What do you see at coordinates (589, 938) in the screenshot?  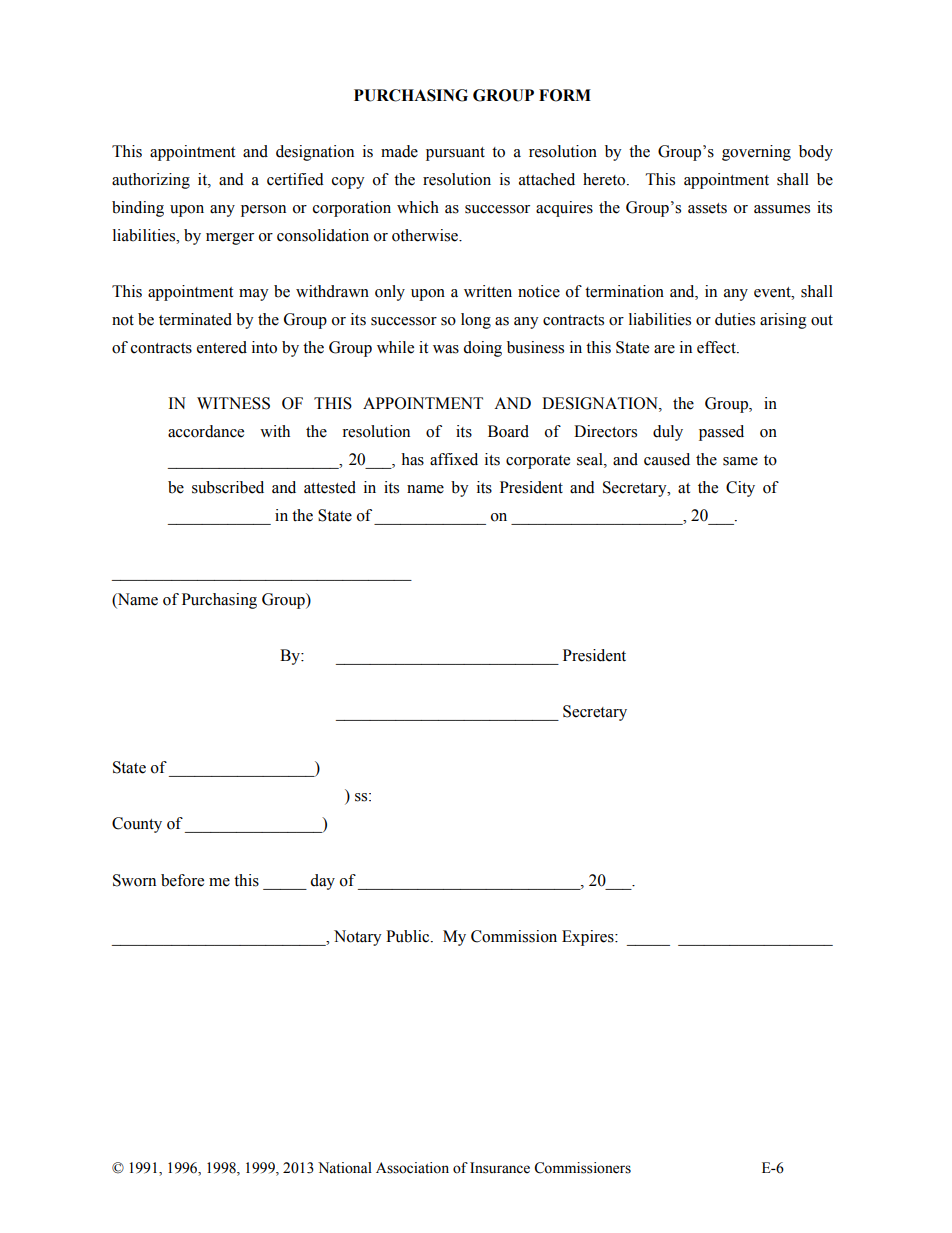 I see `Expires` at bounding box center [589, 938].
